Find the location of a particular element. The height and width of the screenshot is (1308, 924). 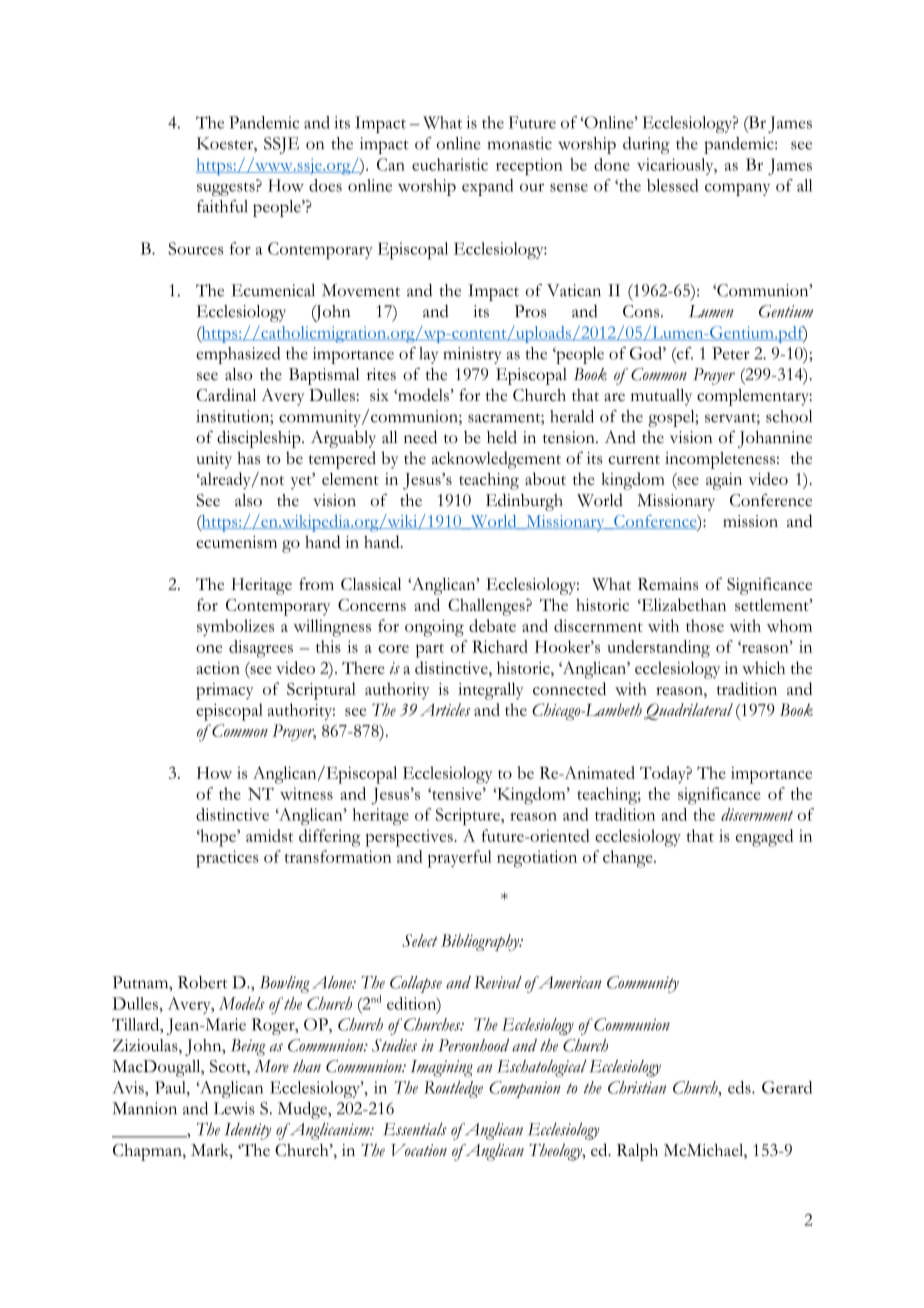

Lewis is located at coordinates (234, 1108).
